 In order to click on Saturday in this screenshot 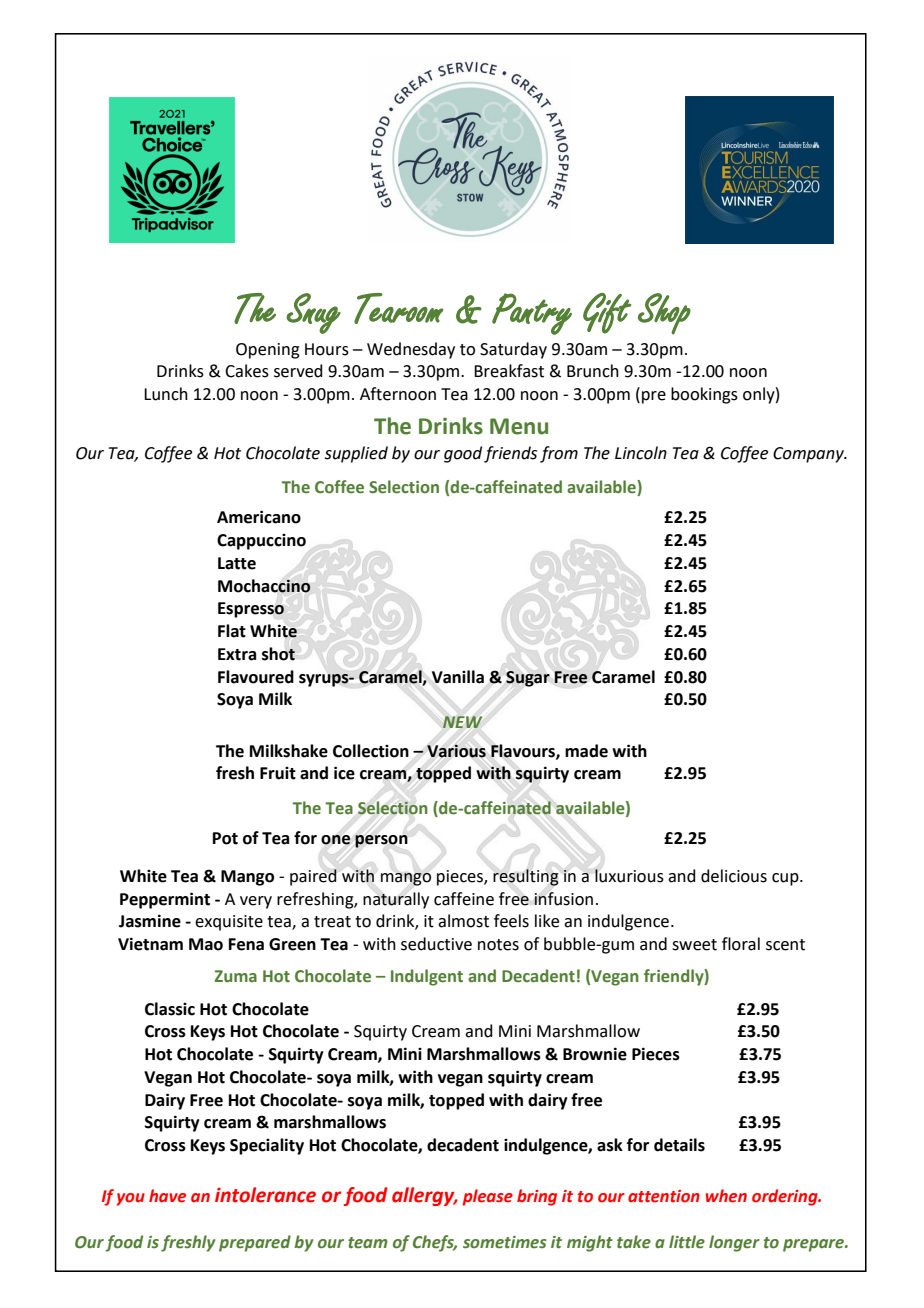, I will do `click(513, 350)`.
